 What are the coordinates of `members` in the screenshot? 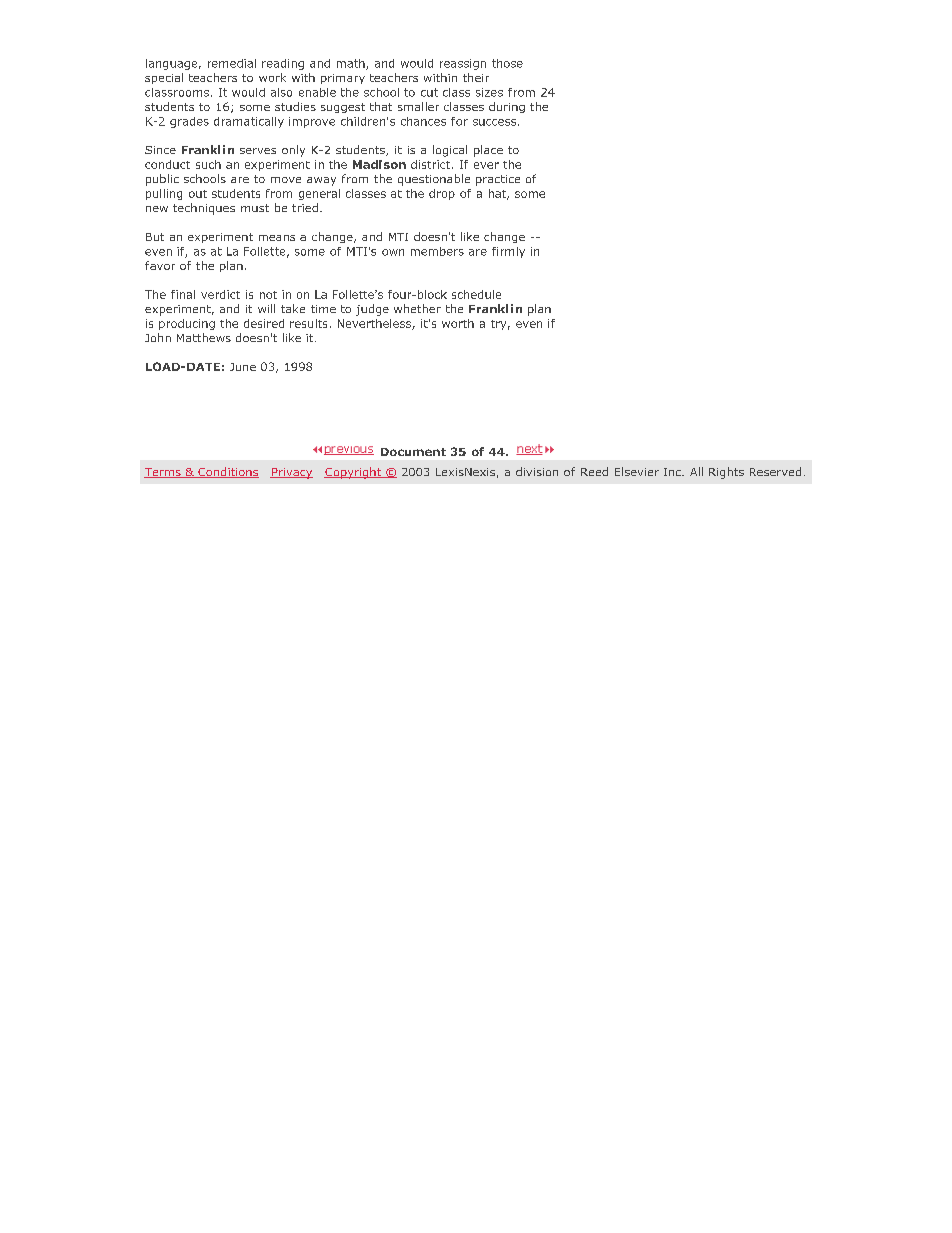 It's located at (437, 251).
